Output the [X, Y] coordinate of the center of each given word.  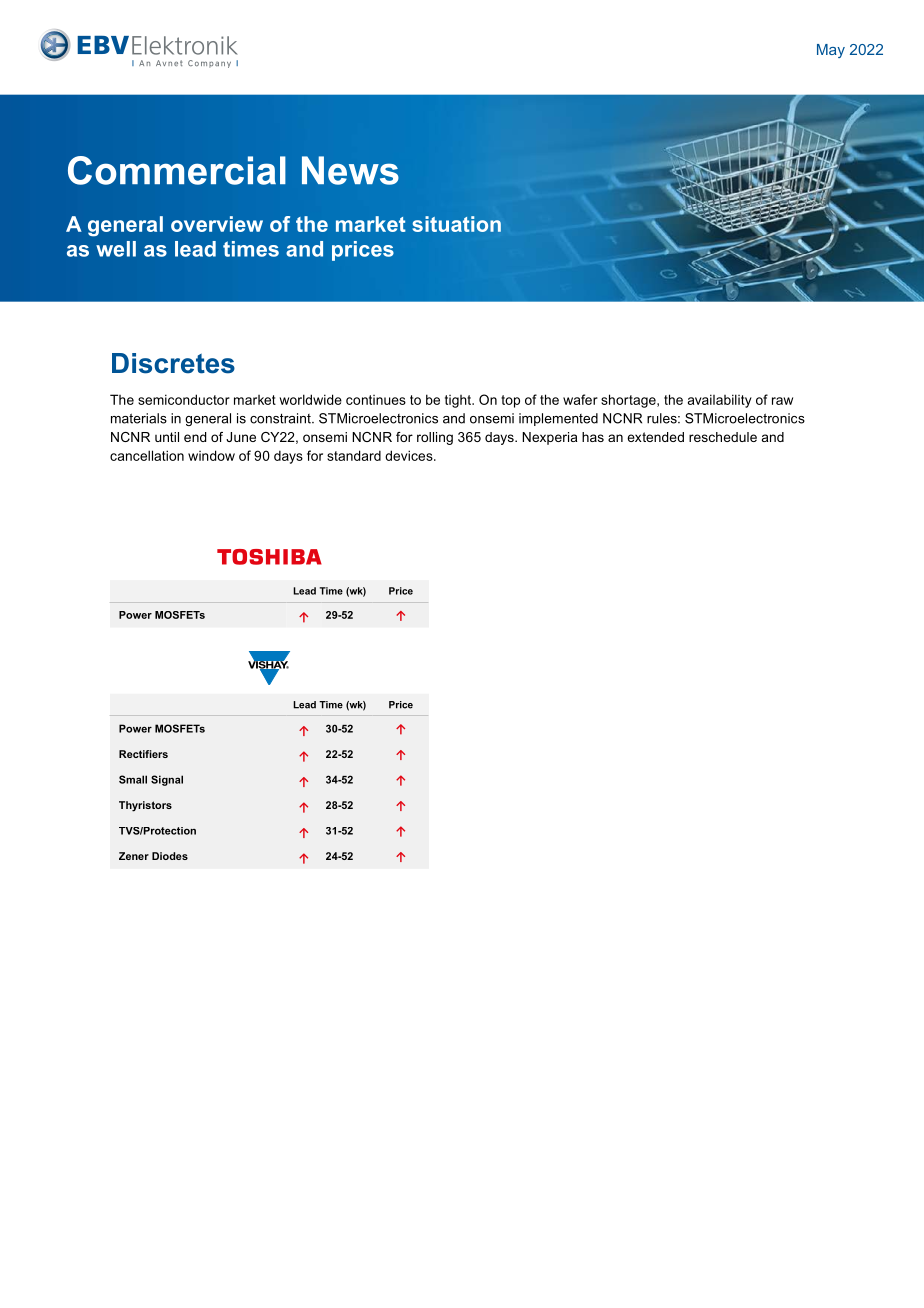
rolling [435, 438]
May [831, 51]
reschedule [723, 437]
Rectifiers [143, 754]
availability [720, 401]
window [211, 455]
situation [457, 224]
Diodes [170, 856]
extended [655, 437]
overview [217, 224]
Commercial [177, 170]
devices [410, 455]
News [350, 170]
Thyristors [145, 806]
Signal [167, 780]
